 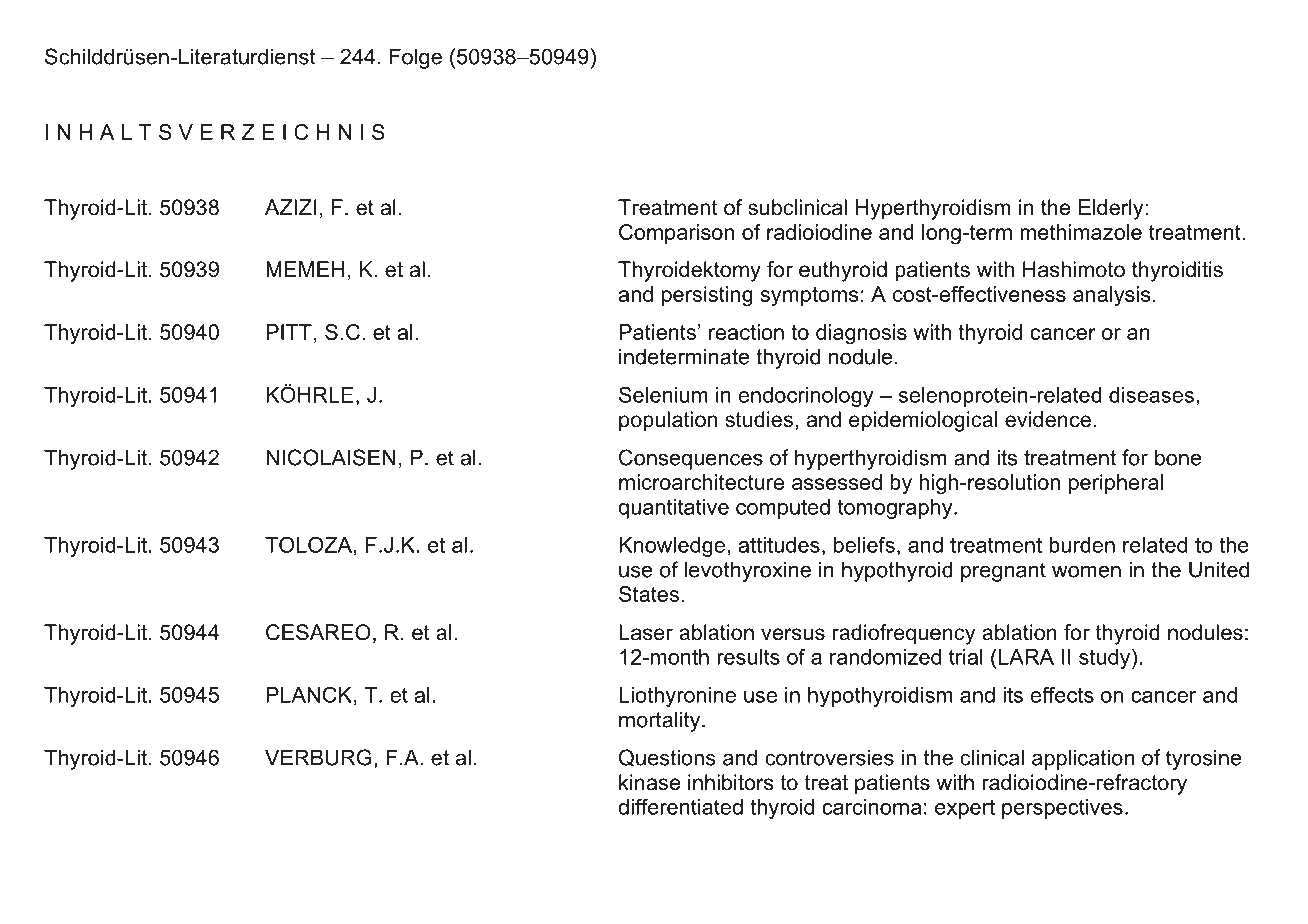 I want to click on kinase, so click(x=649, y=782).
